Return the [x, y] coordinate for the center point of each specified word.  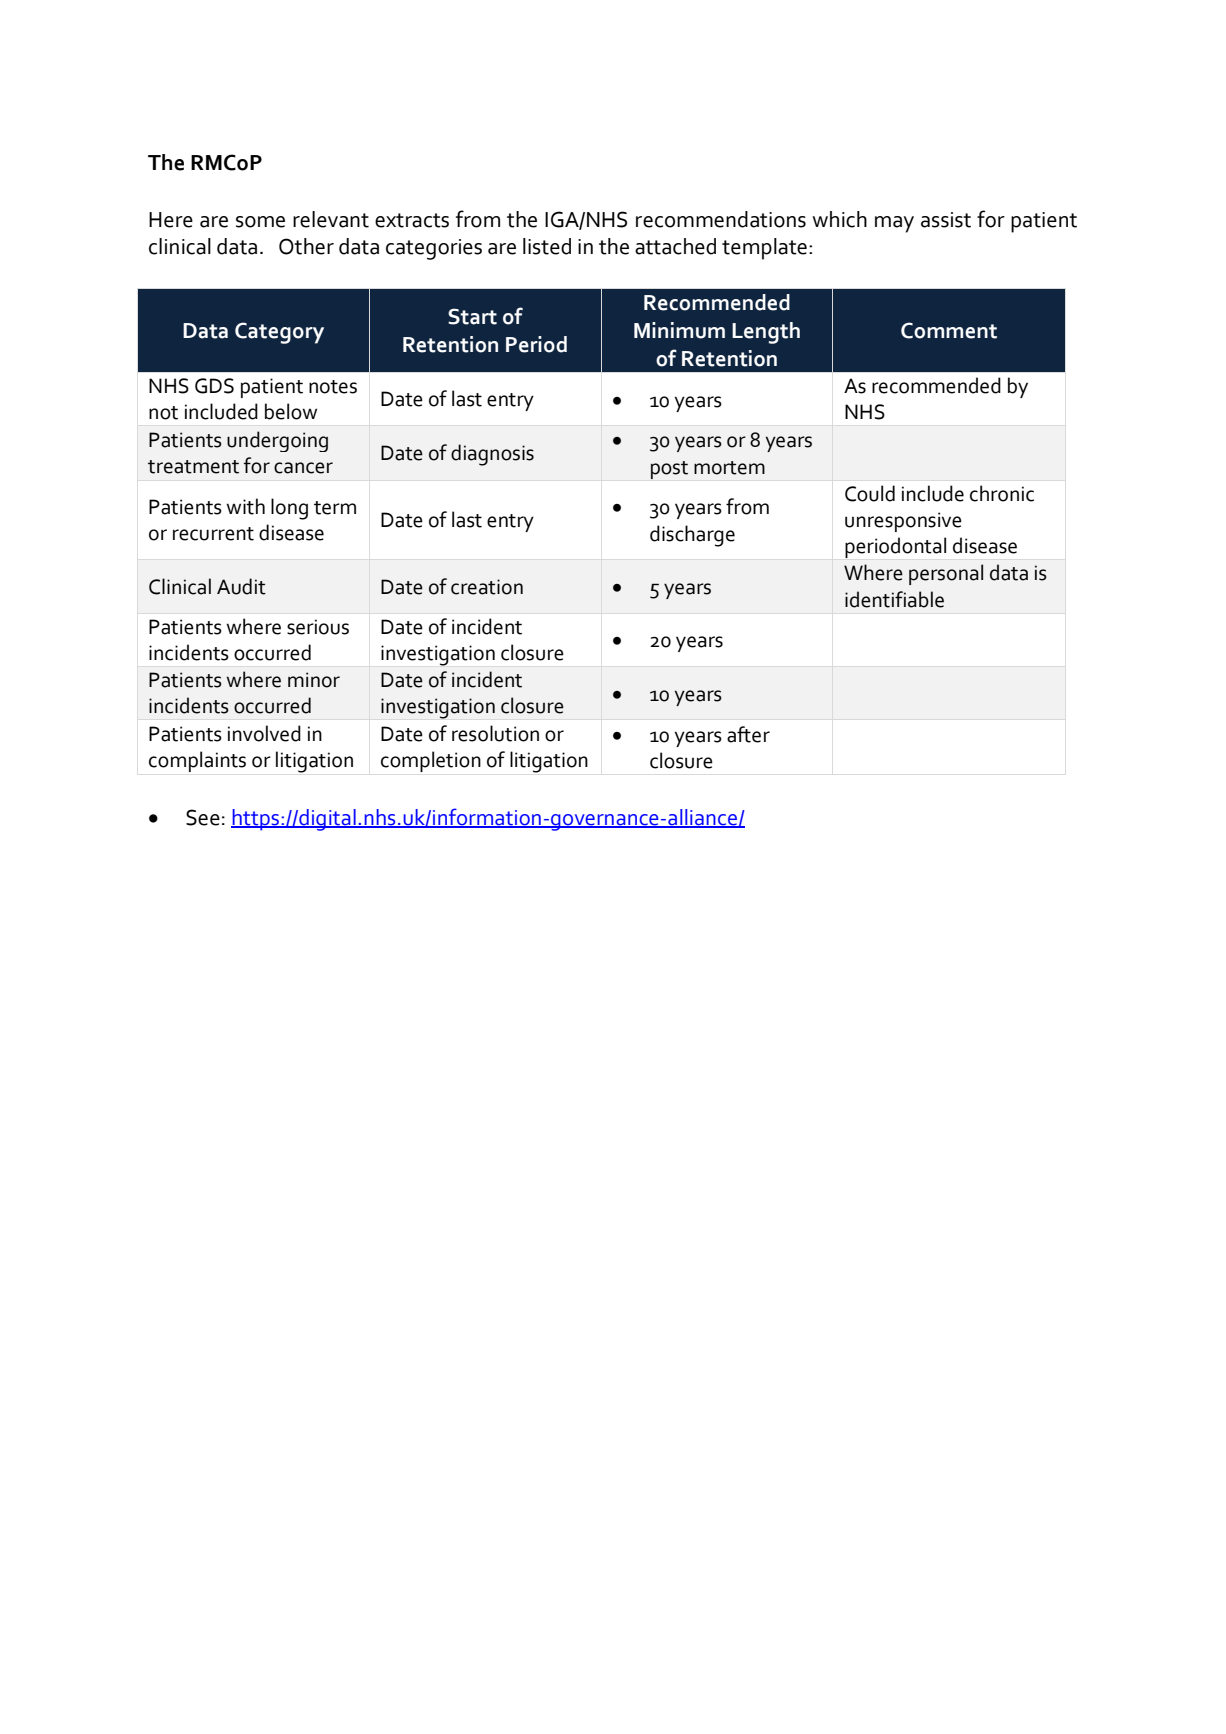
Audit [241, 586]
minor [314, 680]
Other [306, 246]
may [894, 224]
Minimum [679, 330]
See [203, 817]
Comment [949, 330]
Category [279, 333]
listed [547, 246]
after [748, 734]
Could [870, 493]
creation [487, 587]
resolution [495, 733]
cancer [303, 468]
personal [946, 574]
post [669, 470]
